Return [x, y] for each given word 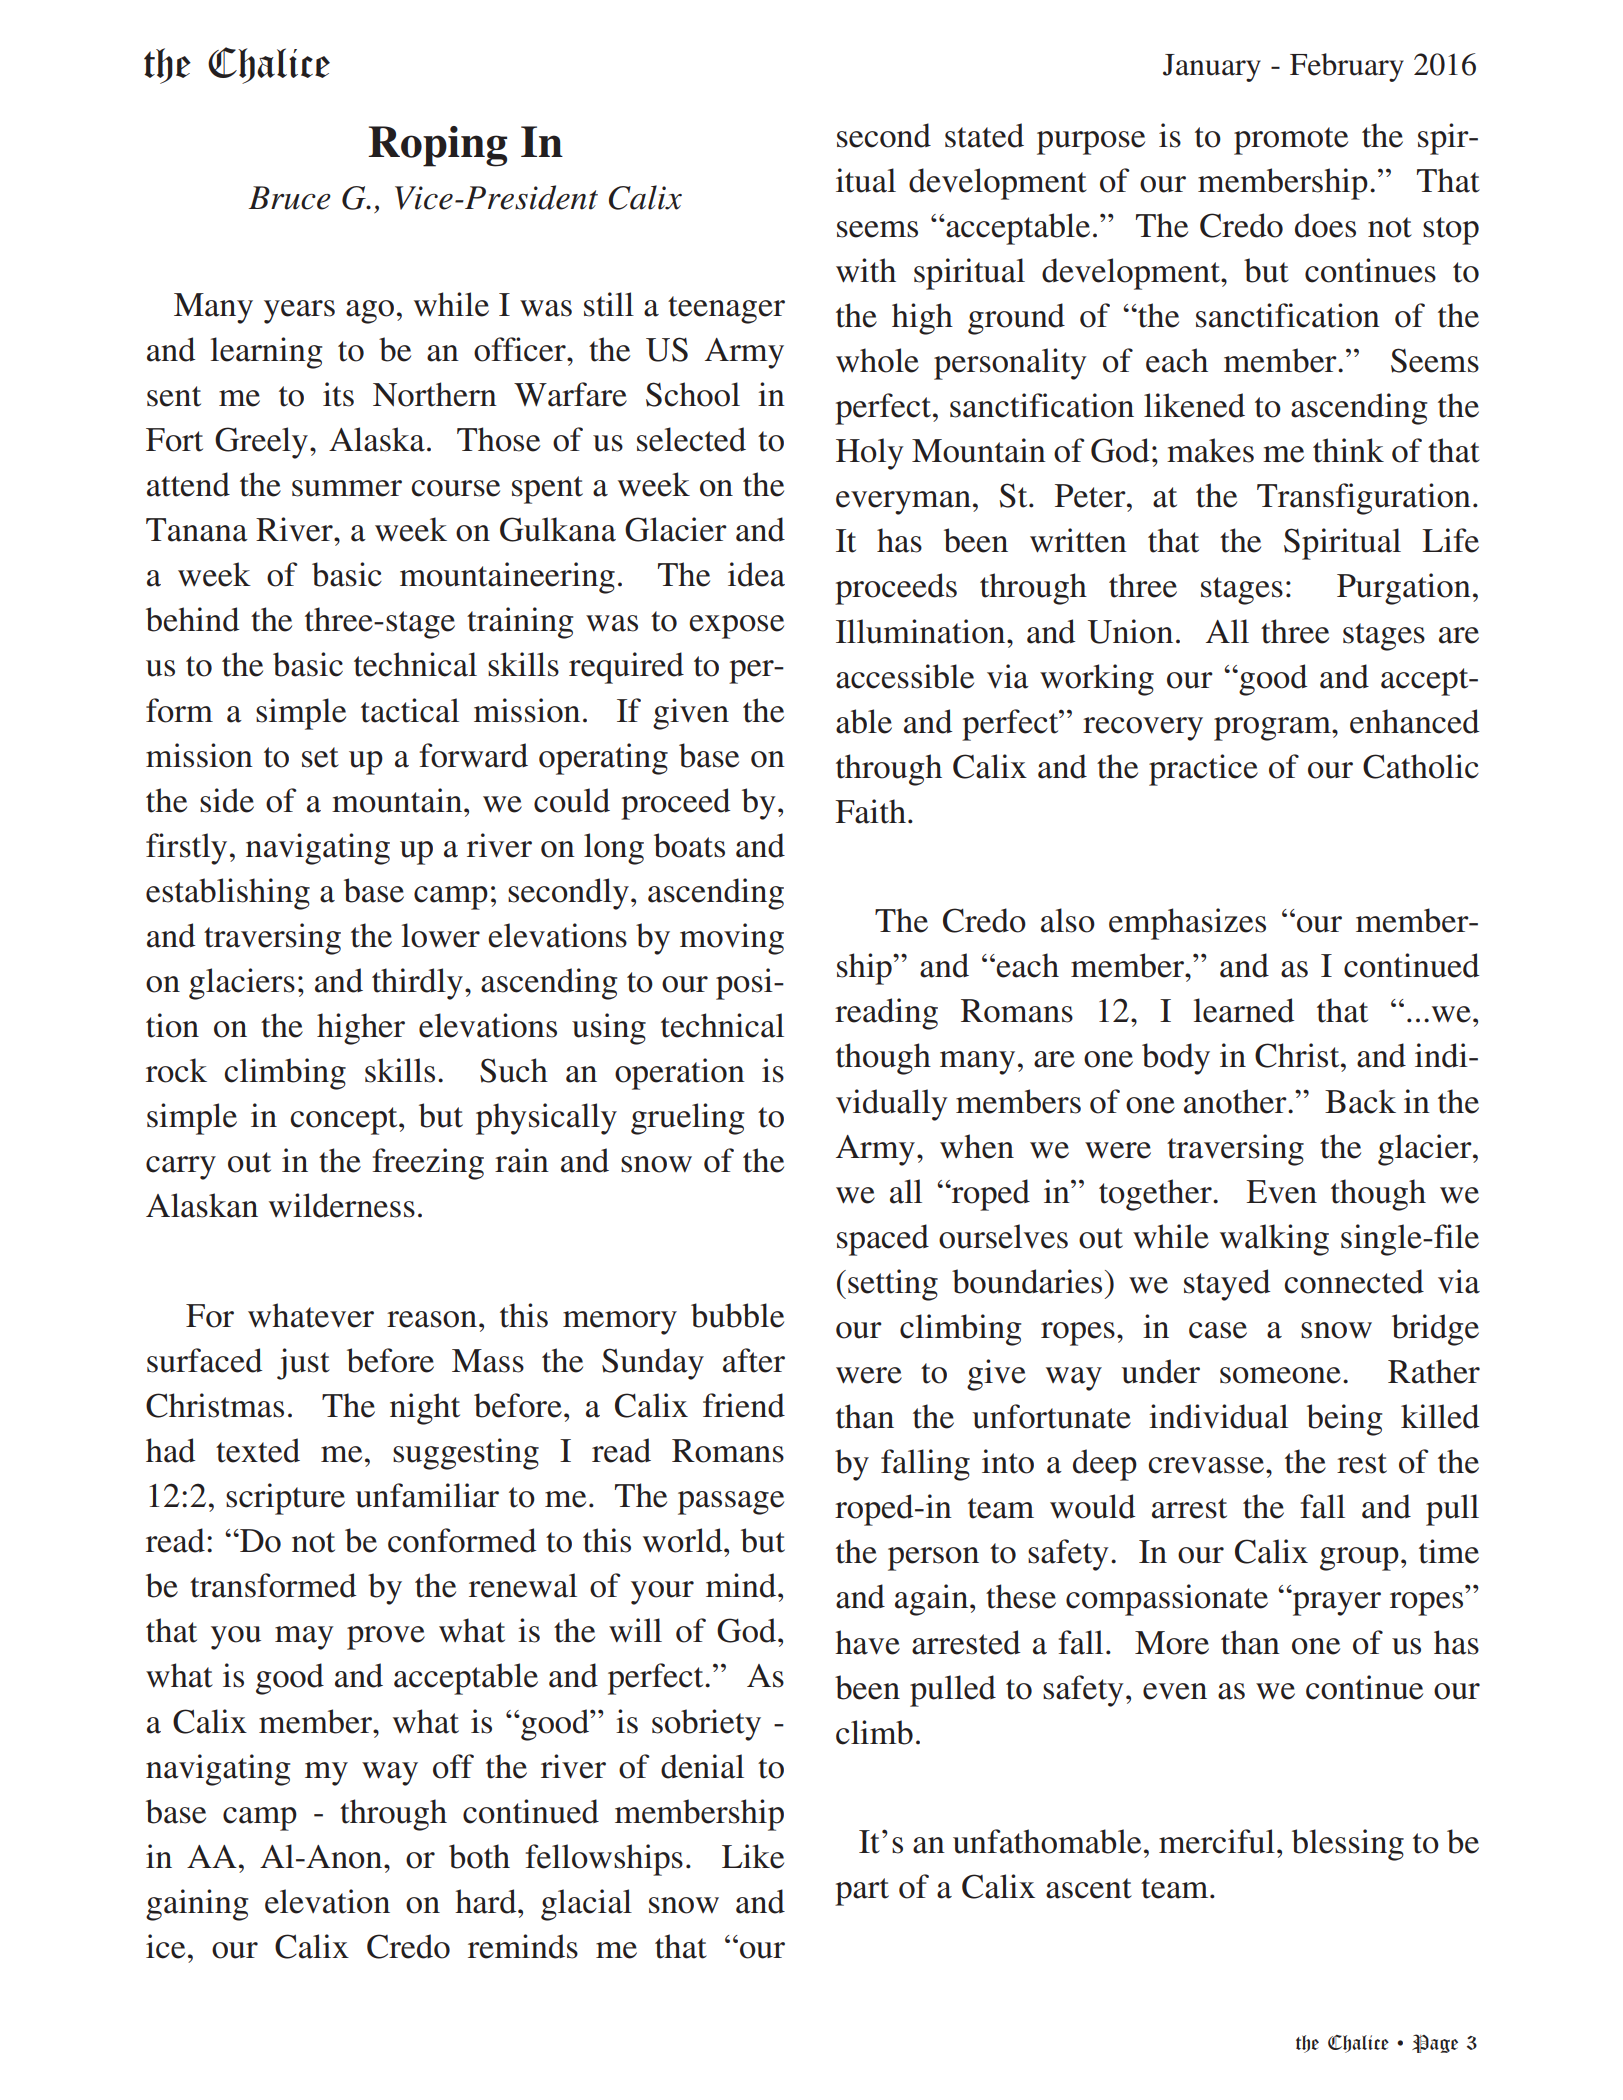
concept [345, 1121]
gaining [197, 1905]
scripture [285, 1499]
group [1359, 1559]
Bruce [290, 198]
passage [731, 1503]
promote [1291, 141]
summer [347, 488]
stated [984, 135]
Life [1450, 540]
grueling [687, 1119]
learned [1244, 1010]
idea [756, 574]
